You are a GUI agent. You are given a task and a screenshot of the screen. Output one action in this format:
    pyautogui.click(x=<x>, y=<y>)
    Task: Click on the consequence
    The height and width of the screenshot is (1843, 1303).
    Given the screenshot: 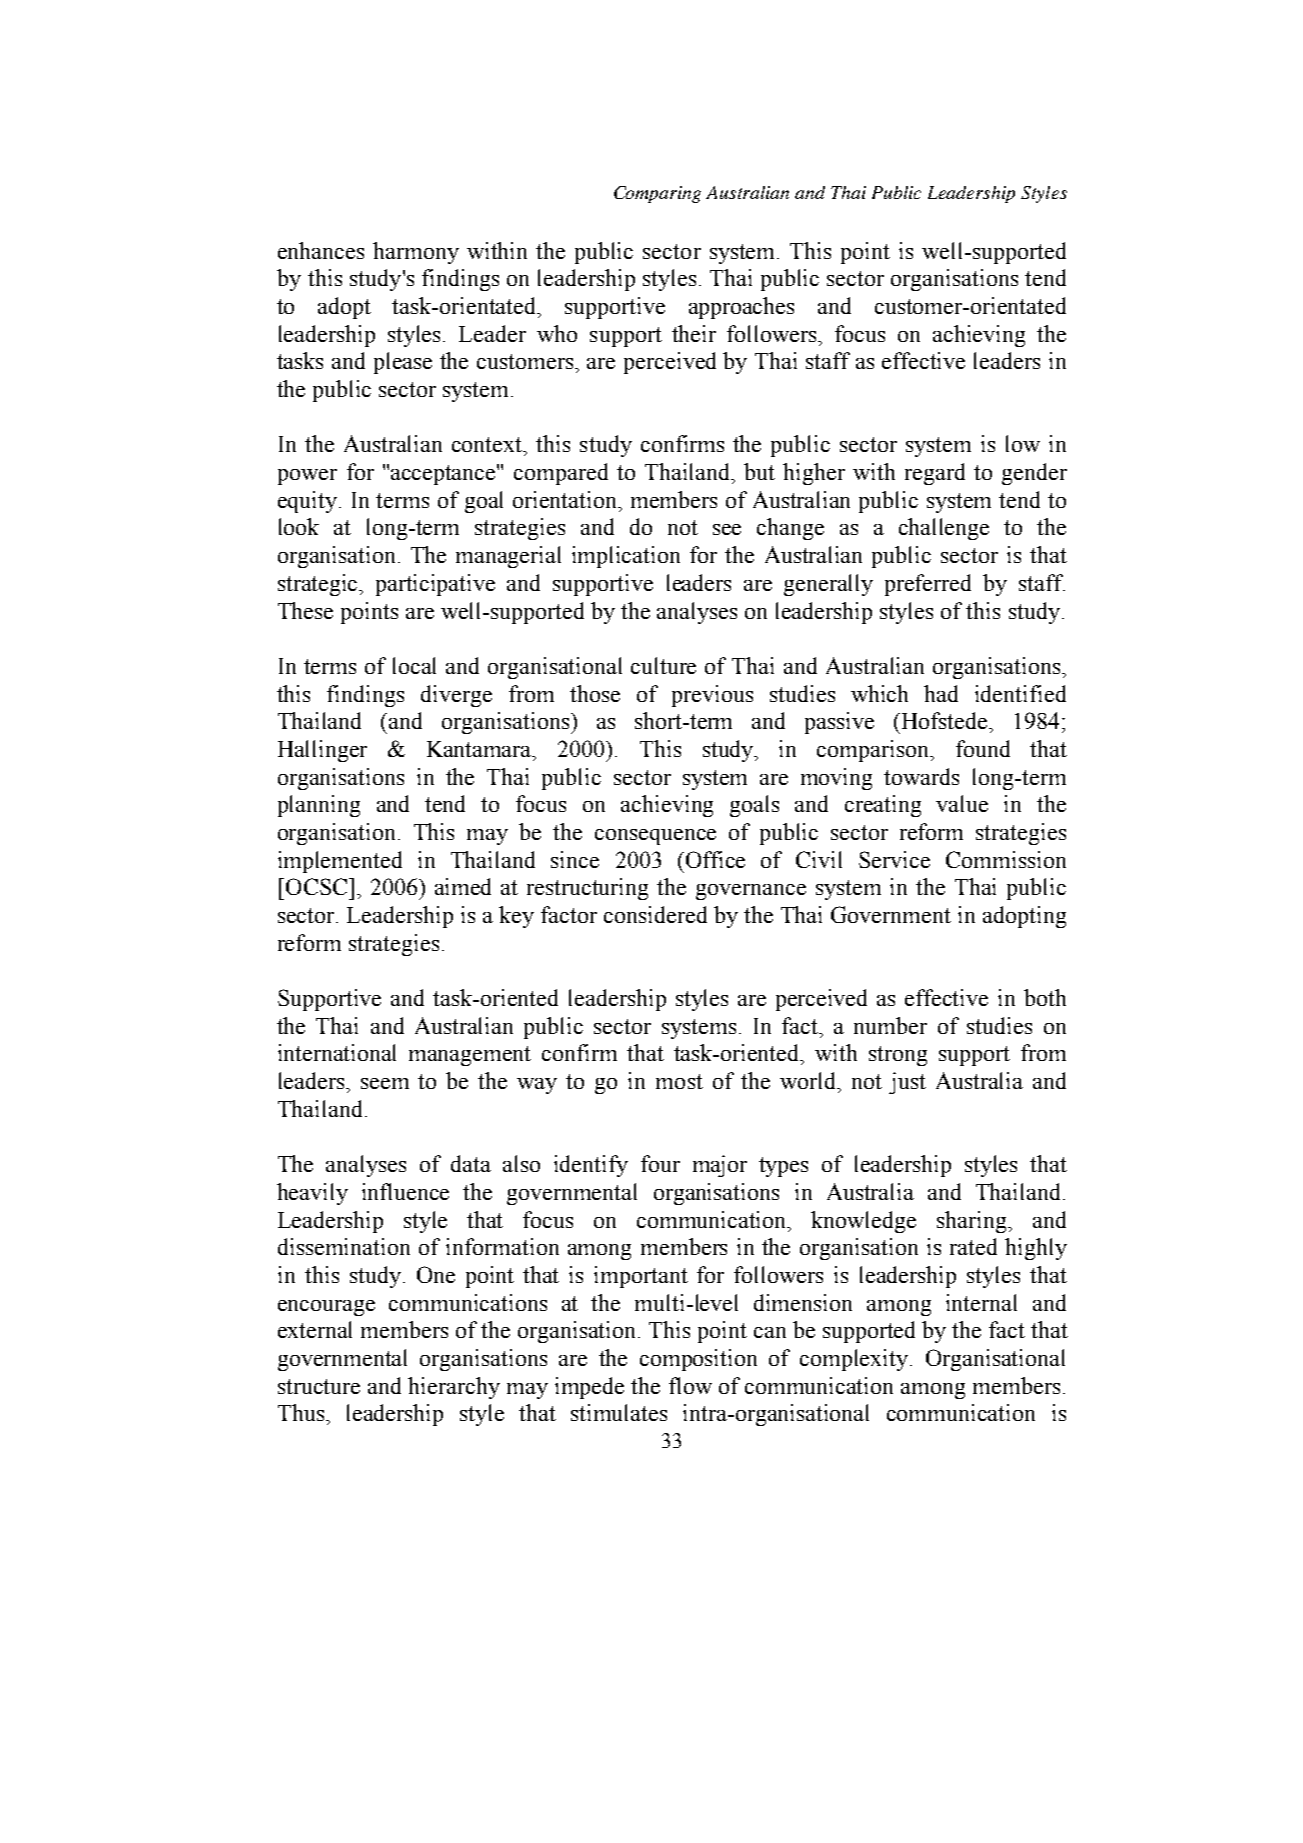 What is the action you would take?
    pyautogui.click(x=655, y=837)
